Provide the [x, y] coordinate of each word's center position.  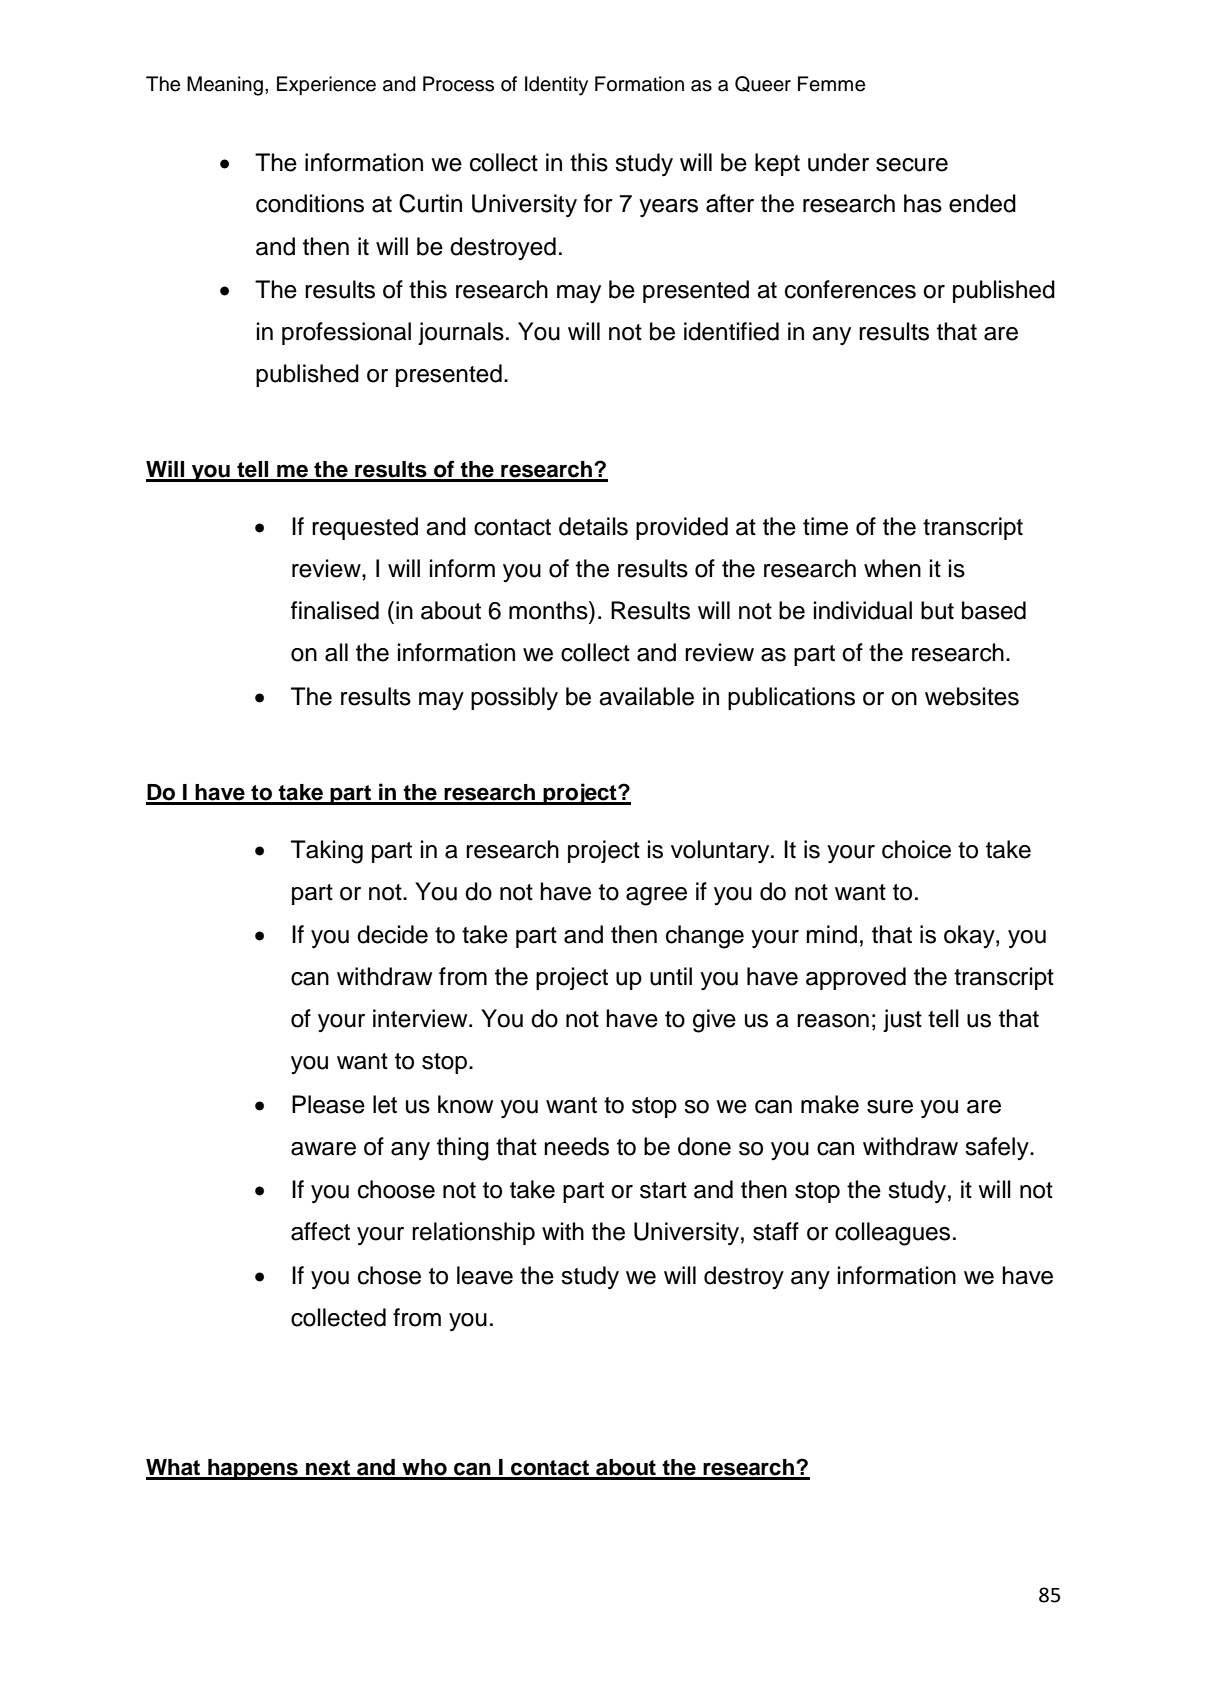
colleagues [892, 1234]
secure [912, 165]
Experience [326, 86]
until [671, 976]
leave [485, 1275]
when [892, 568]
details [593, 526]
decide [392, 934]
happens [253, 1469]
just [902, 1020]
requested [365, 528]
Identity [556, 86]
